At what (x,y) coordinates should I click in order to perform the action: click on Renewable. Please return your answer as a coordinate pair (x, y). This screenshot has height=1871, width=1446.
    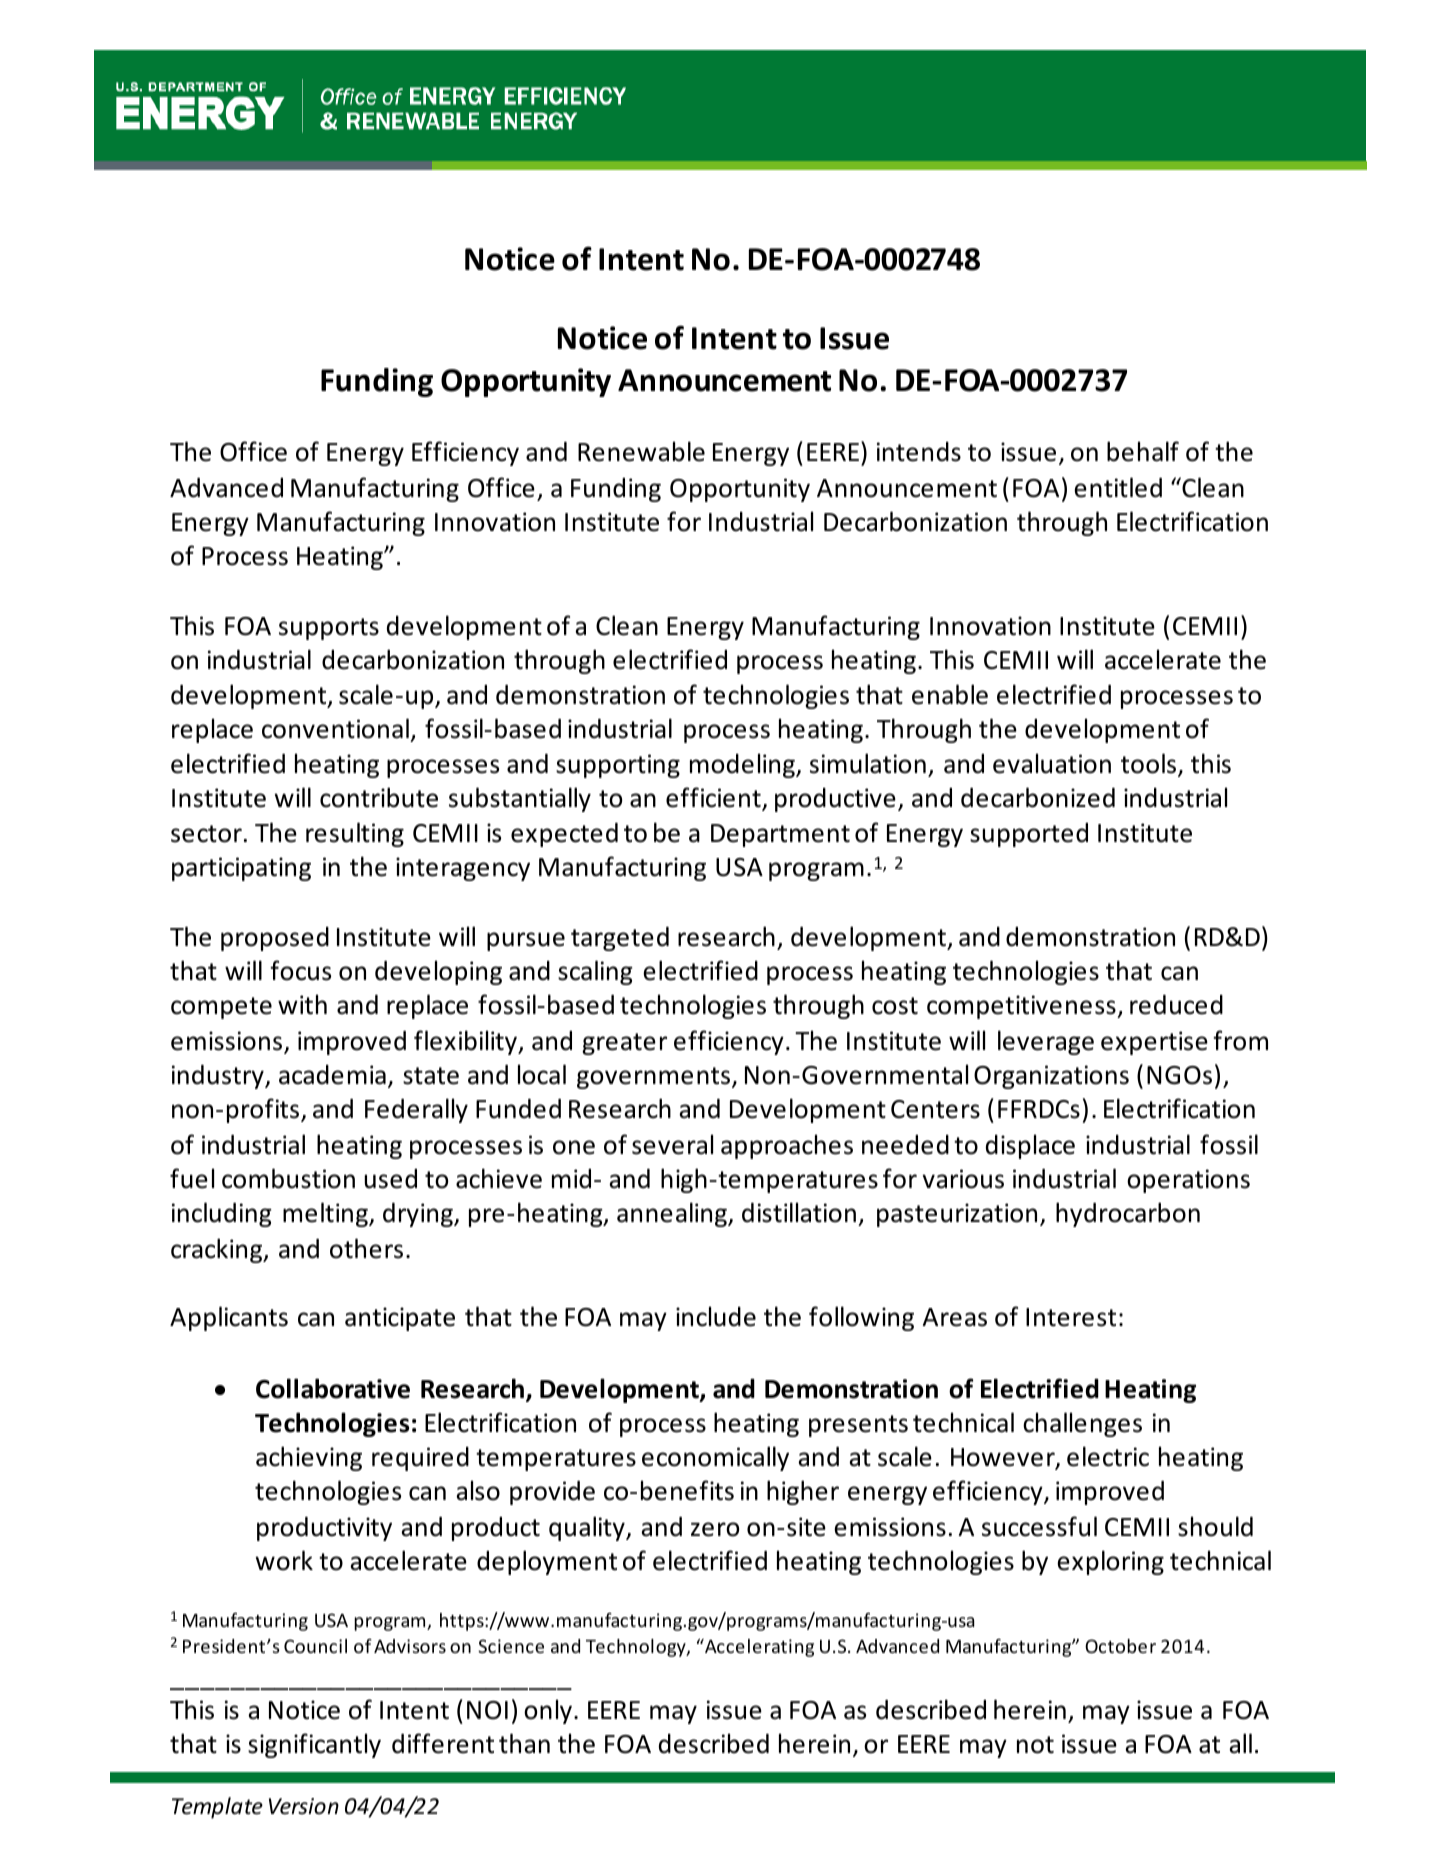
    Looking at the image, I should click on (641, 451).
